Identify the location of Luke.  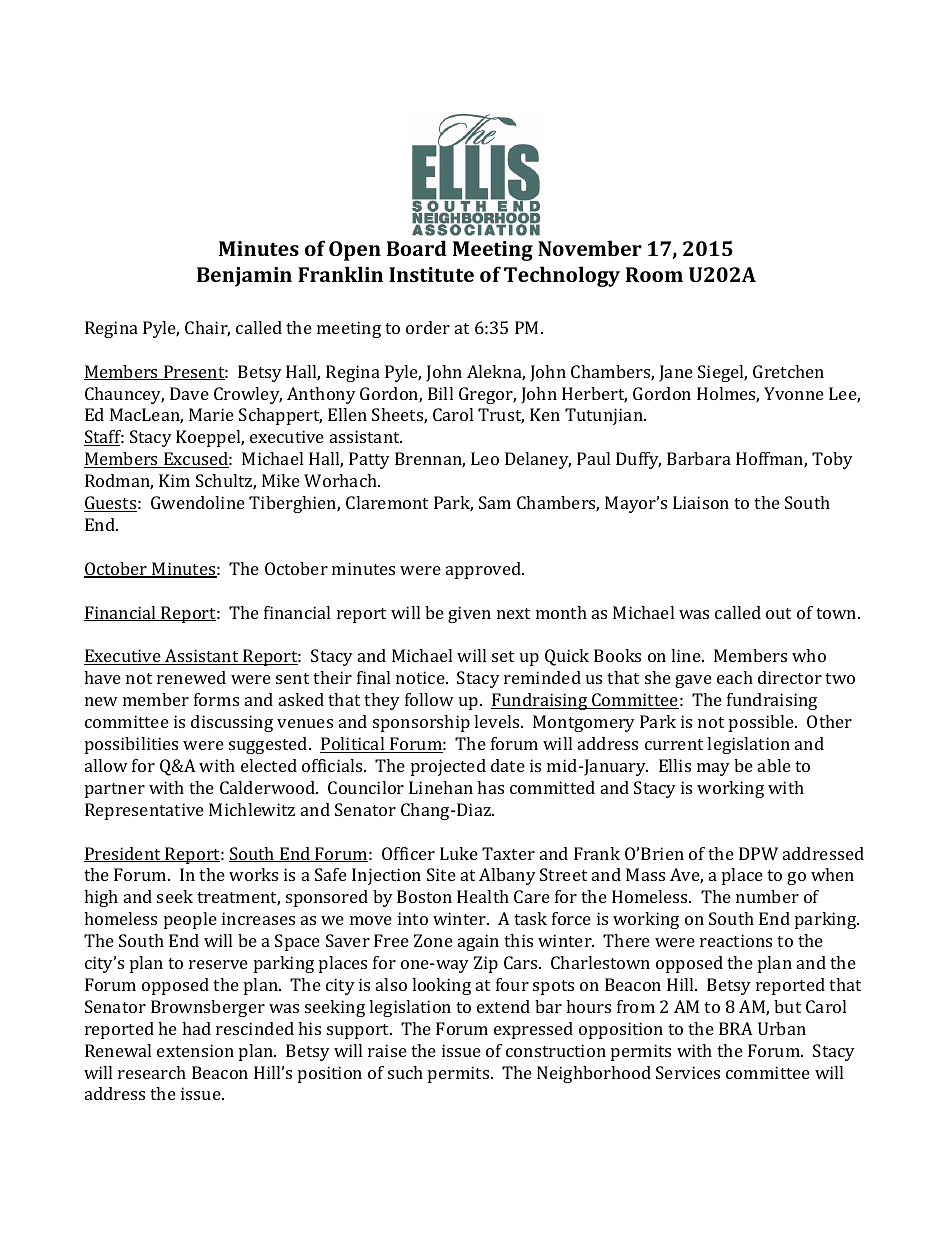
(459, 853).
